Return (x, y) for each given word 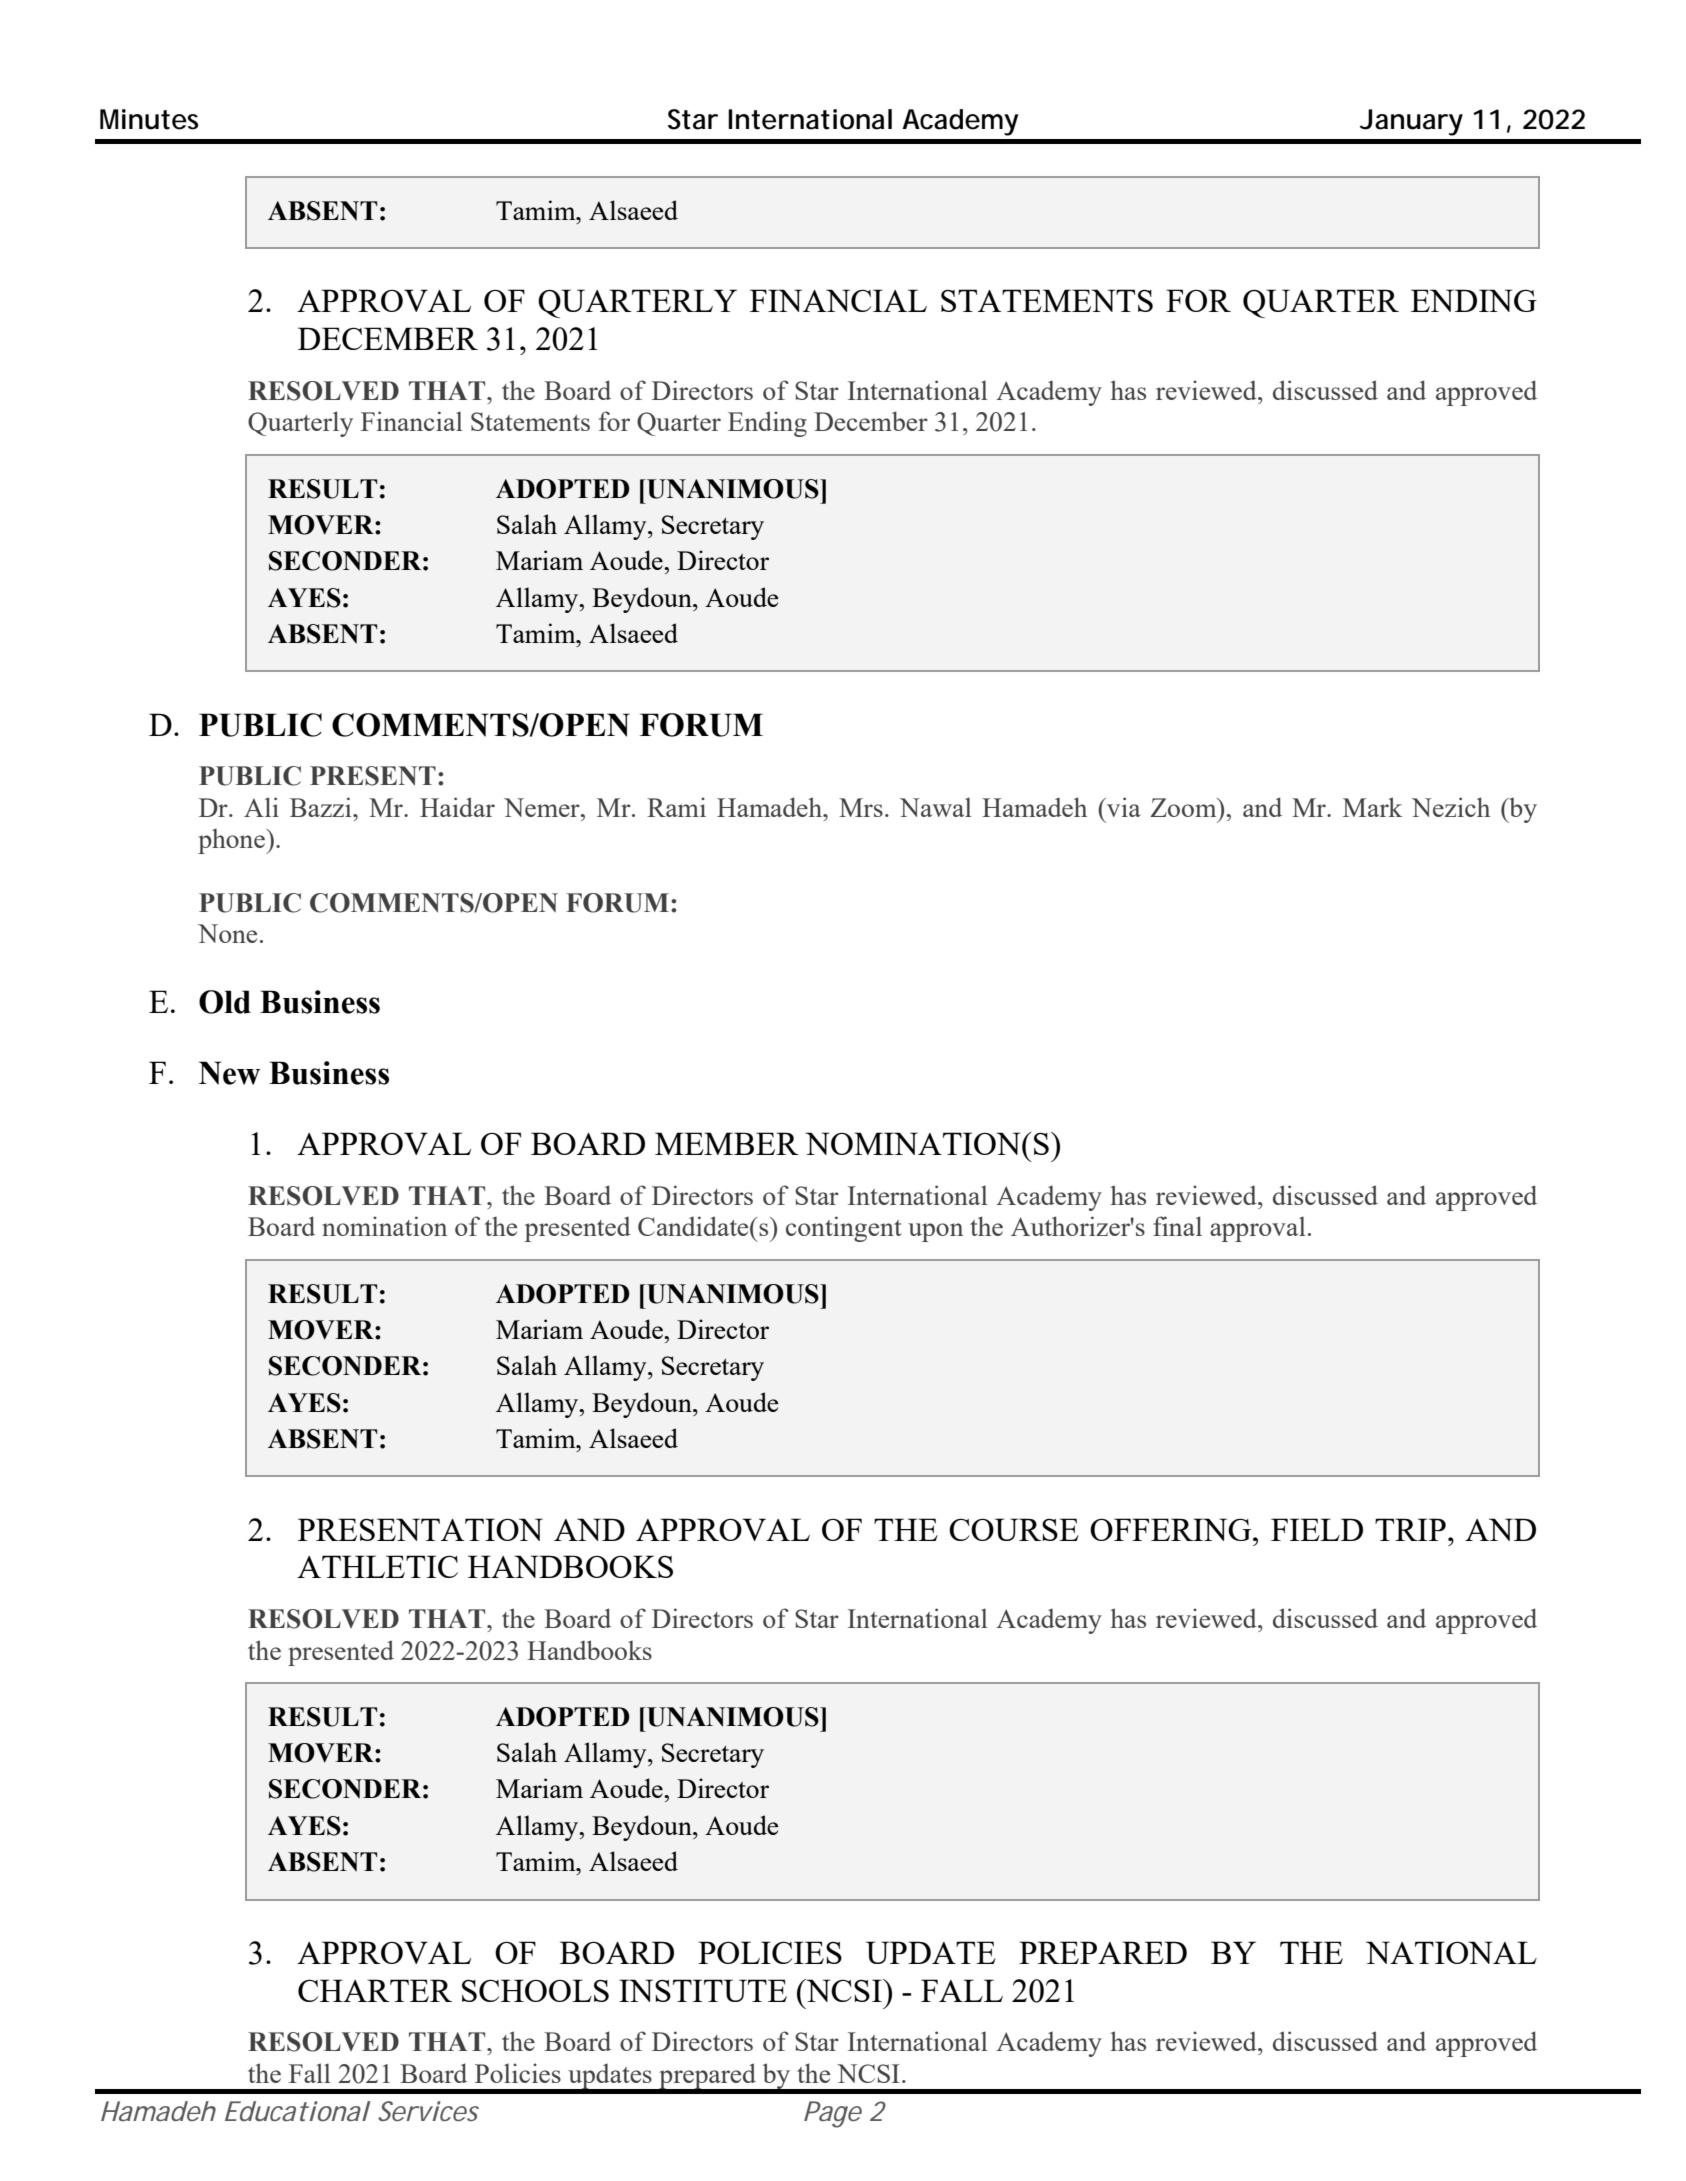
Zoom (1184, 807)
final (1177, 1226)
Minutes (149, 119)
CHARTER (375, 1990)
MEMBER (727, 1143)
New (229, 1073)
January (1411, 122)
